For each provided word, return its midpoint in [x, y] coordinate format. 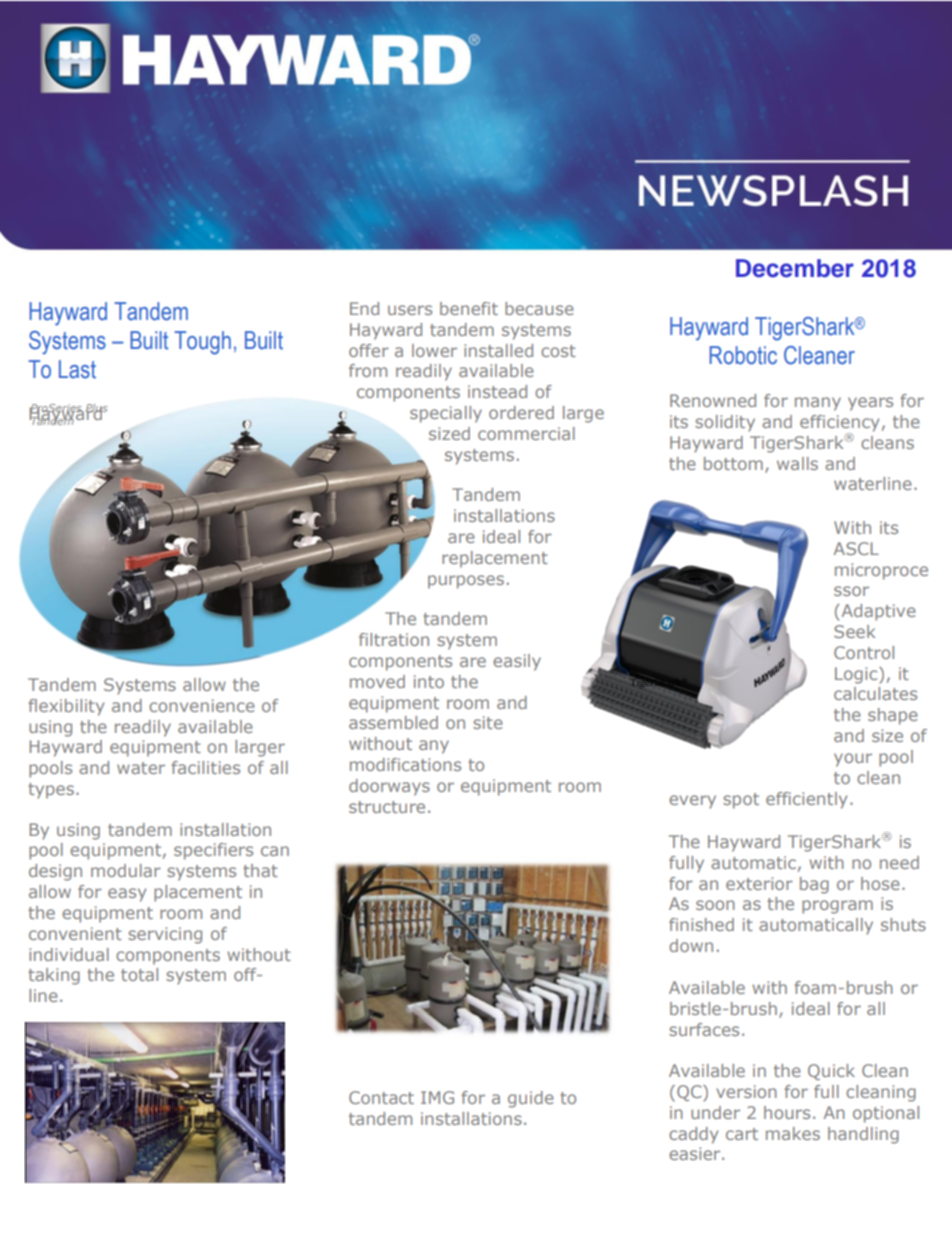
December [795, 268]
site [488, 722]
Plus [96, 409]
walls [797, 463]
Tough [202, 343]
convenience [202, 705]
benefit [469, 308]
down [691, 945]
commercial [526, 433]
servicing [165, 935]
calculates [875, 693]
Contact [381, 1097]
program [837, 907]
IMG [437, 1097]
